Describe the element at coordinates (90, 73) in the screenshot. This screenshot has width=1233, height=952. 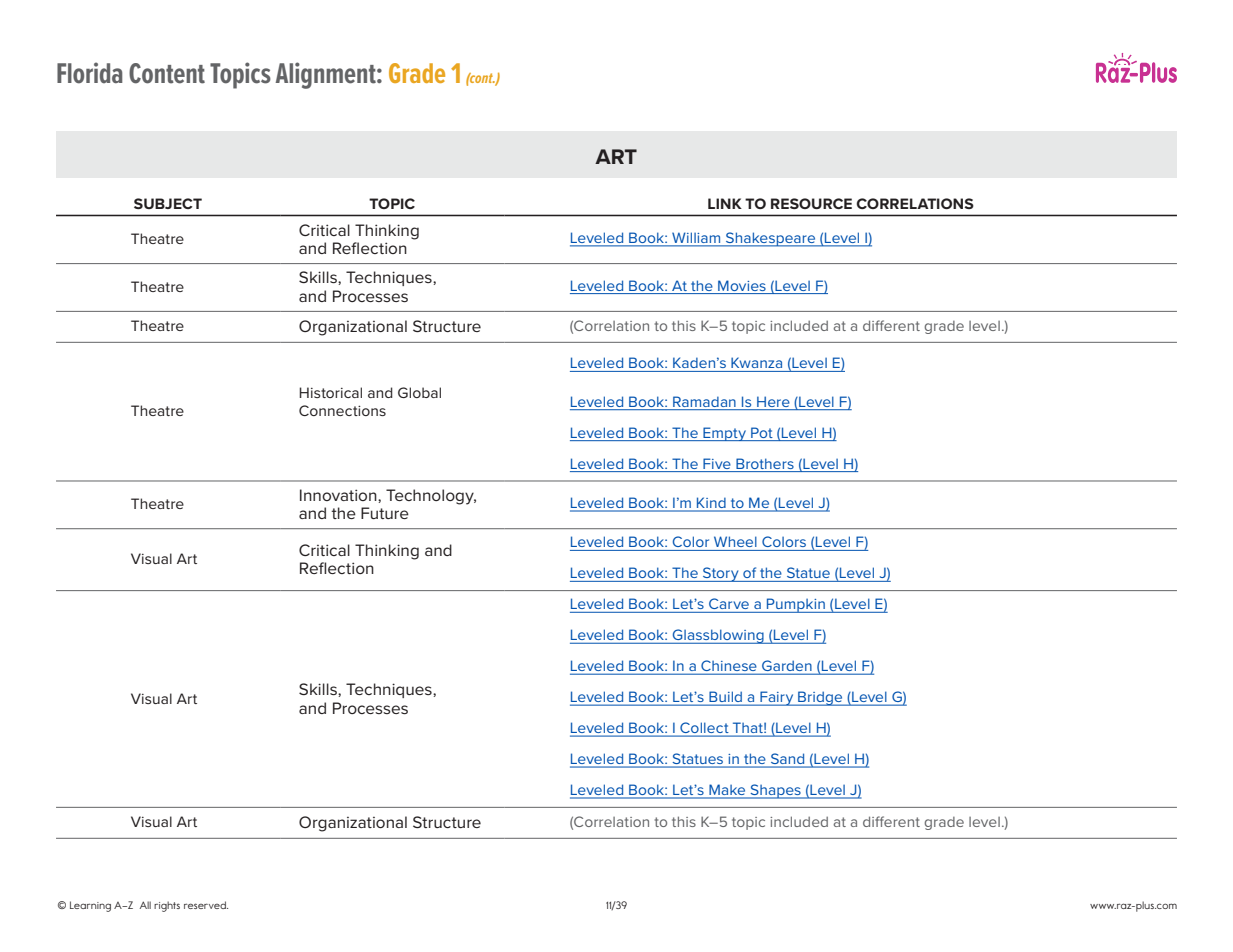
I see `Florida` at that location.
